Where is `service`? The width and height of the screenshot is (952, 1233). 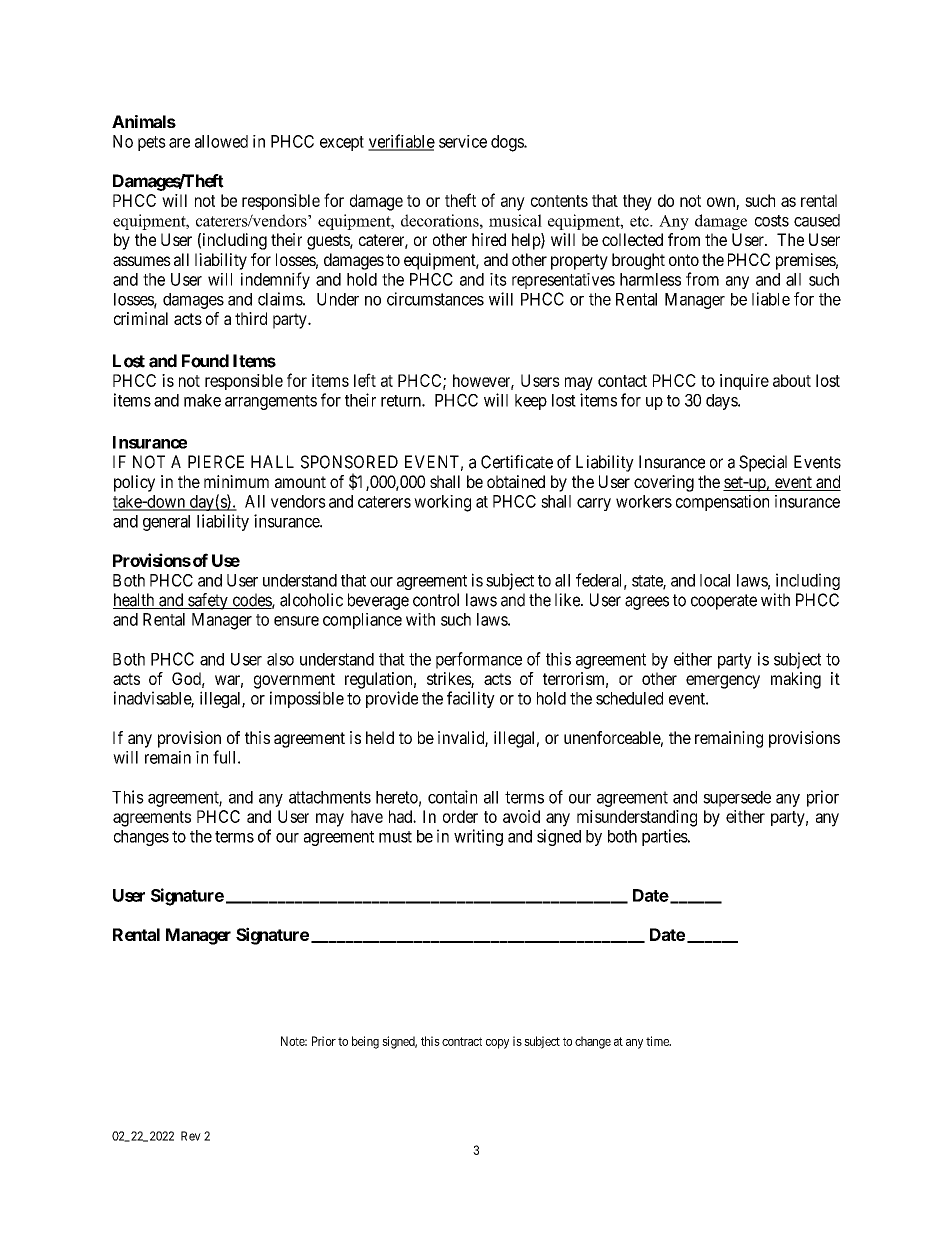
service is located at coordinates (463, 141).
